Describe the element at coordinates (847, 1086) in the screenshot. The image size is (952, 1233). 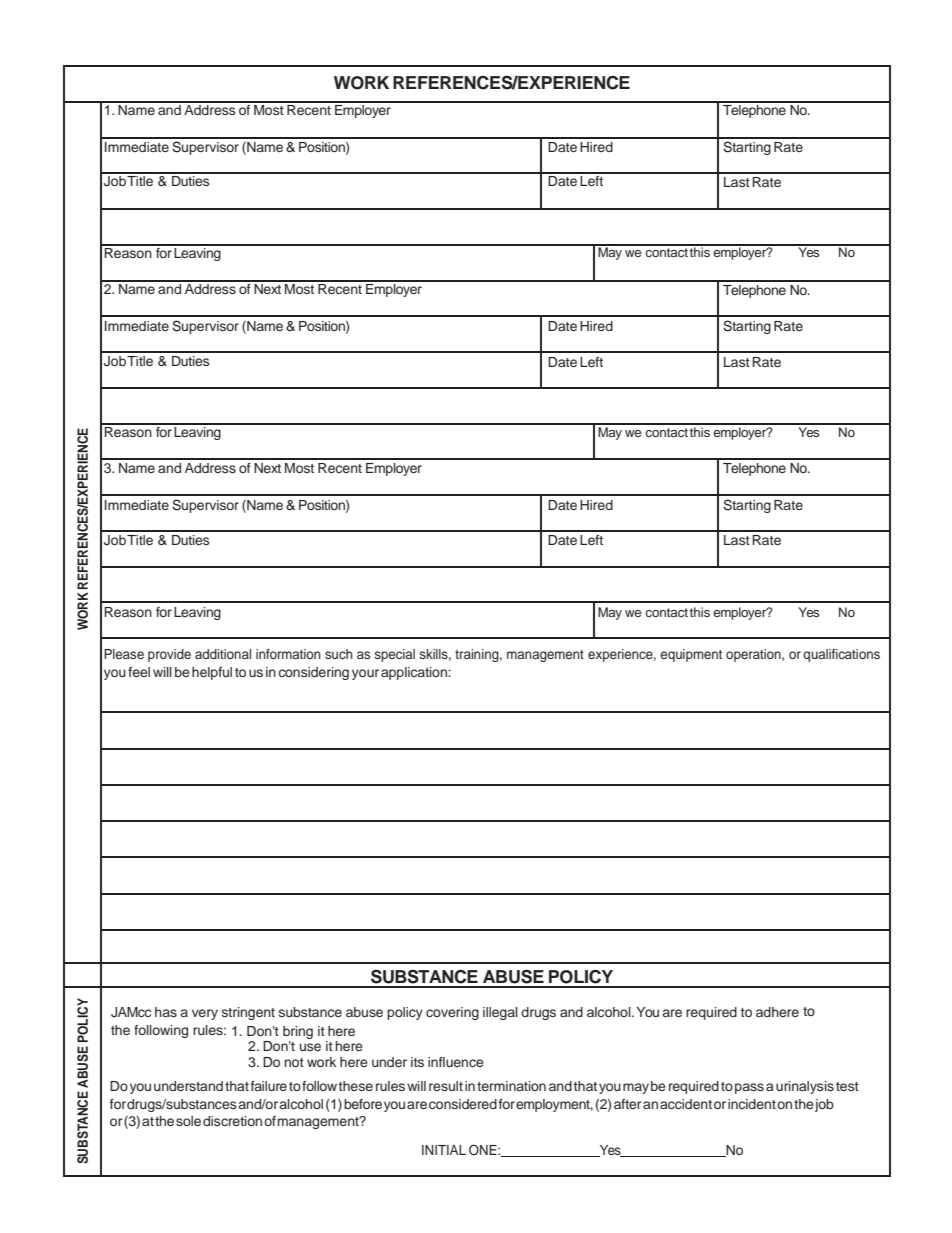
I see `test` at that location.
